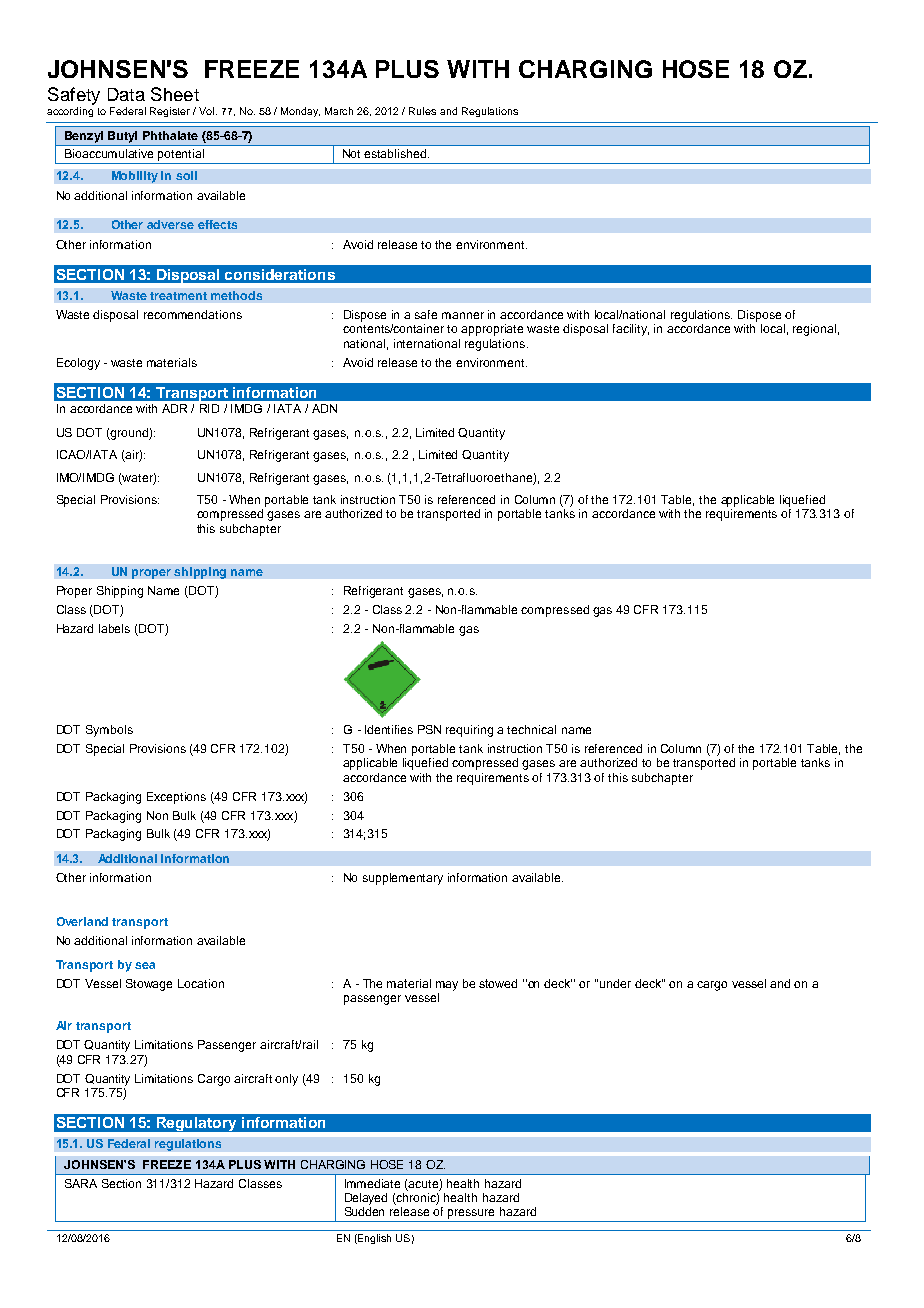  Describe the element at coordinates (531, 729) in the page. I see `technical` at that location.
